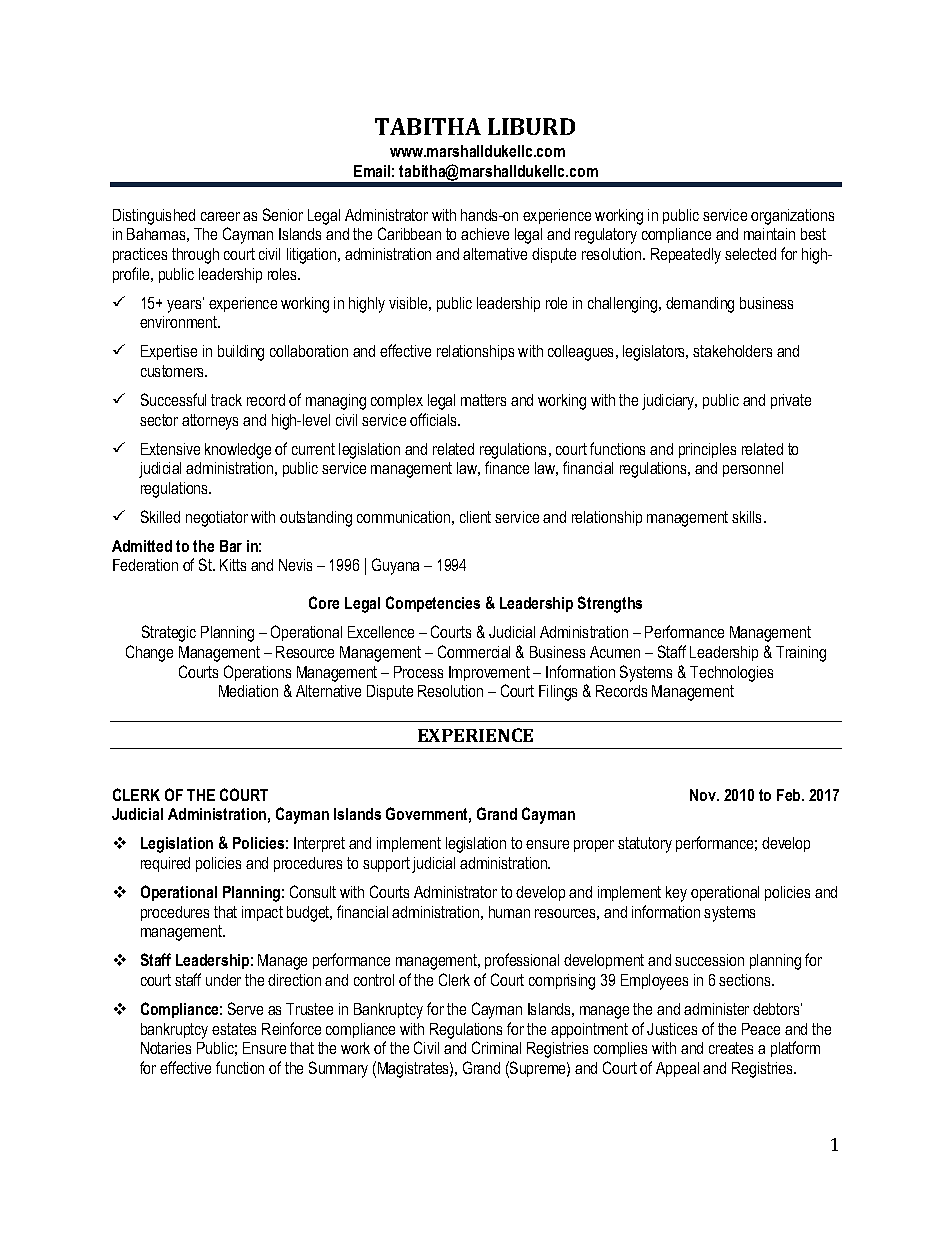 The height and width of the screenshot is (1233, 952). Describe the element at coordinates (485, 234) in the screenshot. I see `achieve` at that location.
